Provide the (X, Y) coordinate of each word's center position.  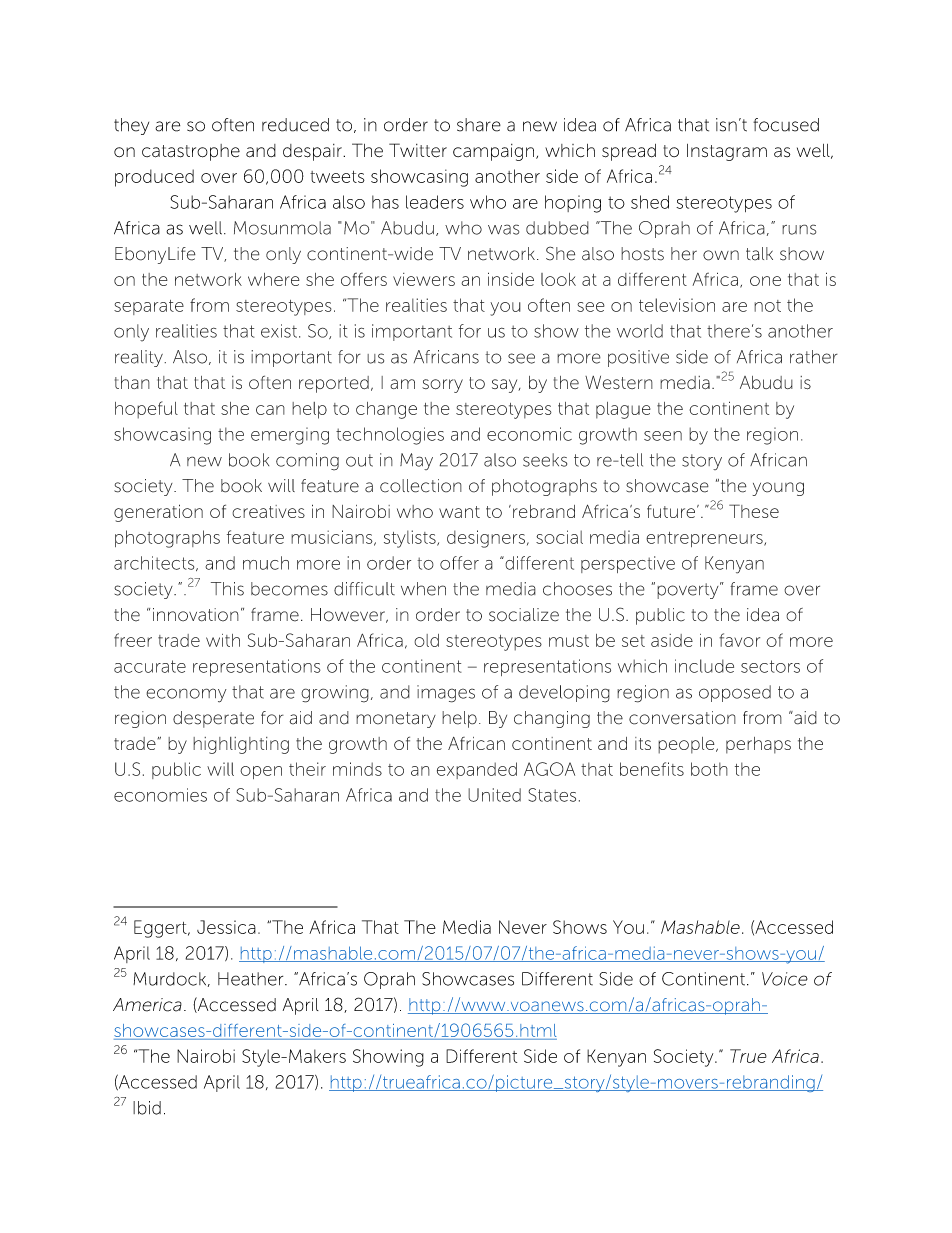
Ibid (147, 1108)
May (416, 461)
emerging (290, 436)
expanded (477, 770)
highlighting (241, 745)
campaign (493, 152)
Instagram (727, 152)
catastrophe (191, 152)
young (778, 489)
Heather (252, 979)
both (709, 769)
